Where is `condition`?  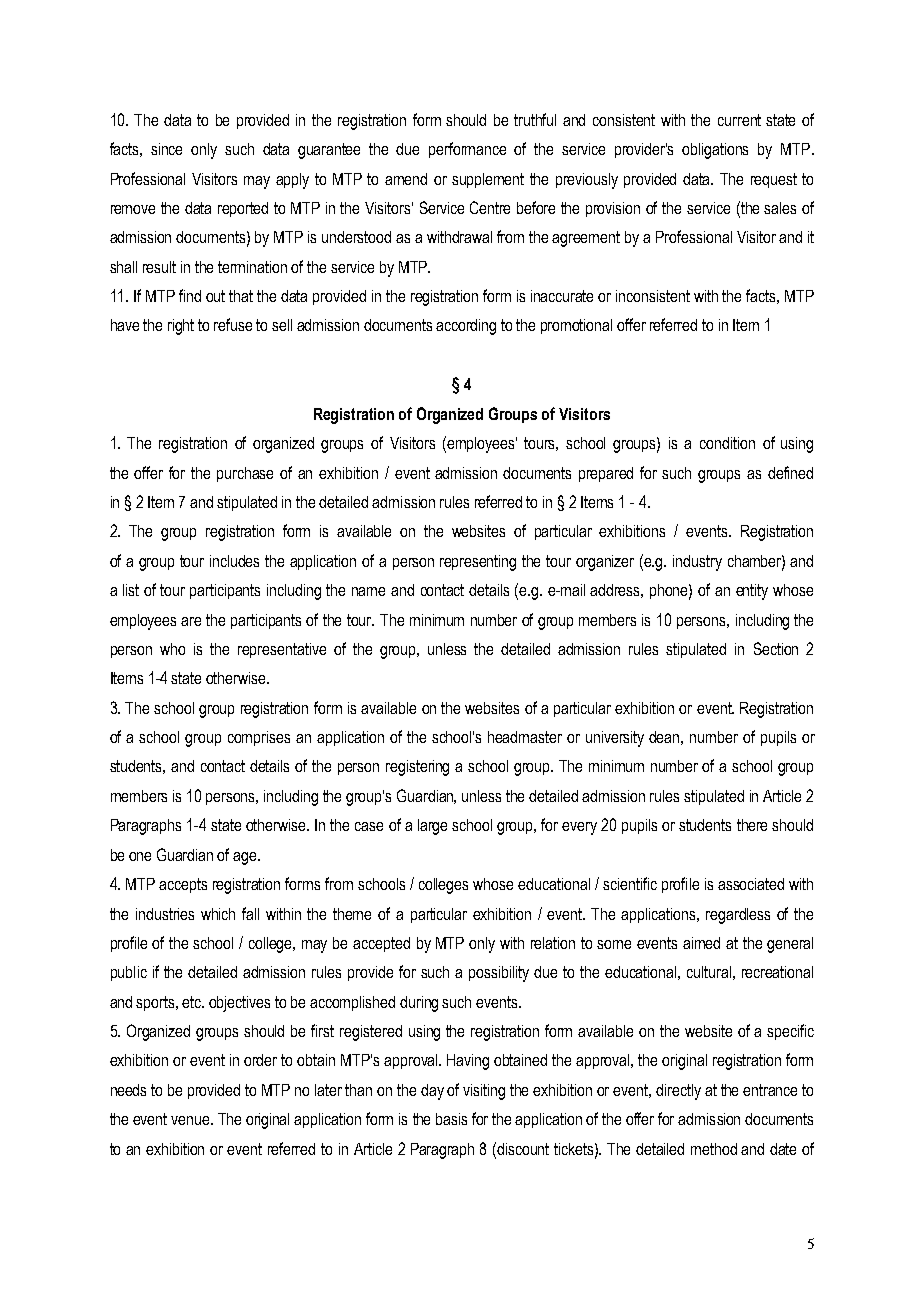 condition is located at coordinates (727, 443).
